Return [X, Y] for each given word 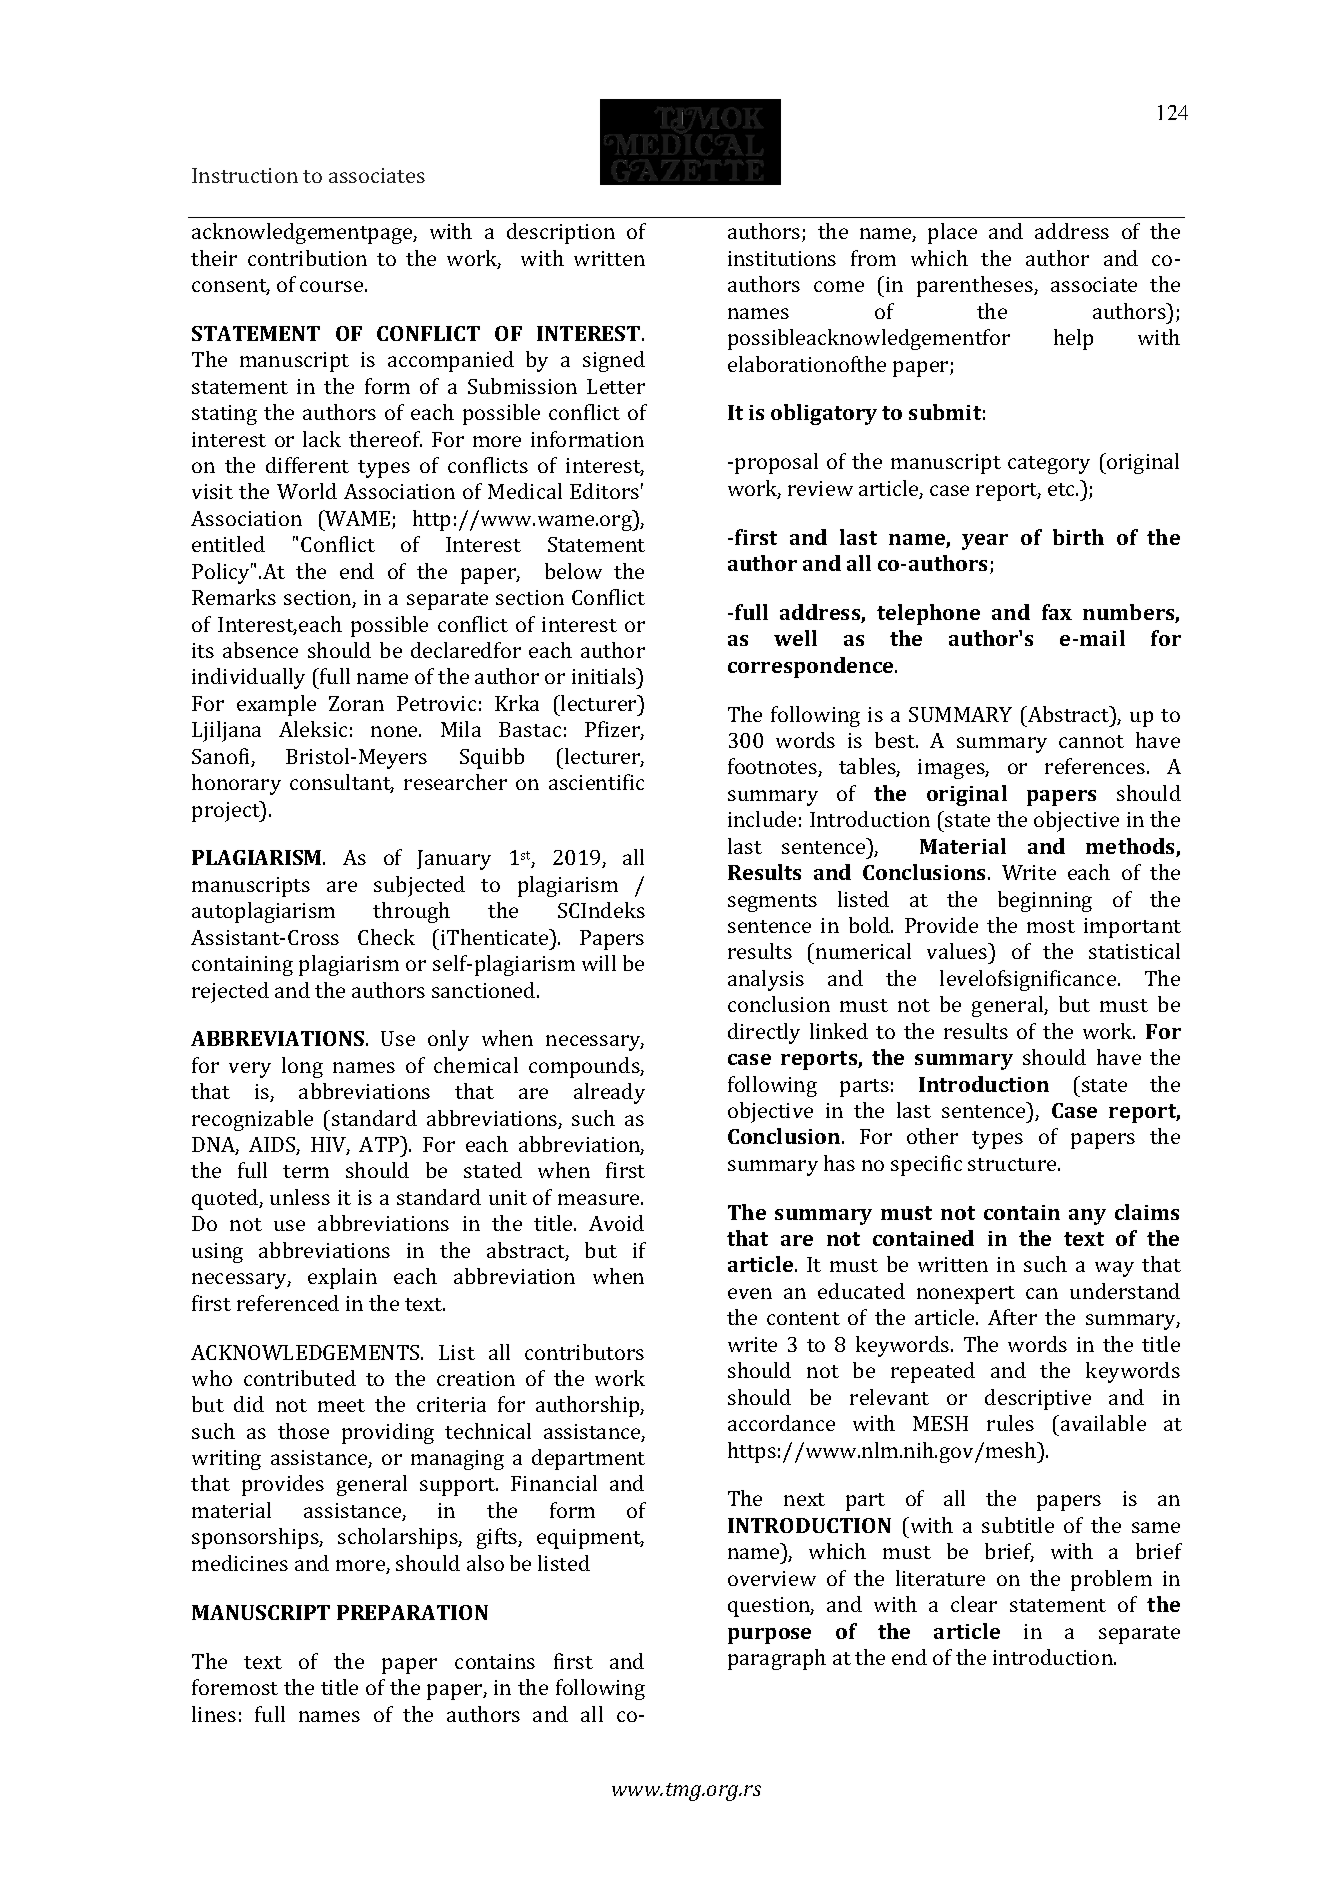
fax [1057, 612]
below [573, 571]
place [952, 233]
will [599, 963]
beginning [1045, 901]
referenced [288, 1303]
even [750, 1293]
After [1012, 1317]
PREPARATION [412, 1612]
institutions [782, 258]
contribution [307, 258]
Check [386, 937]
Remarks [234, 597]
